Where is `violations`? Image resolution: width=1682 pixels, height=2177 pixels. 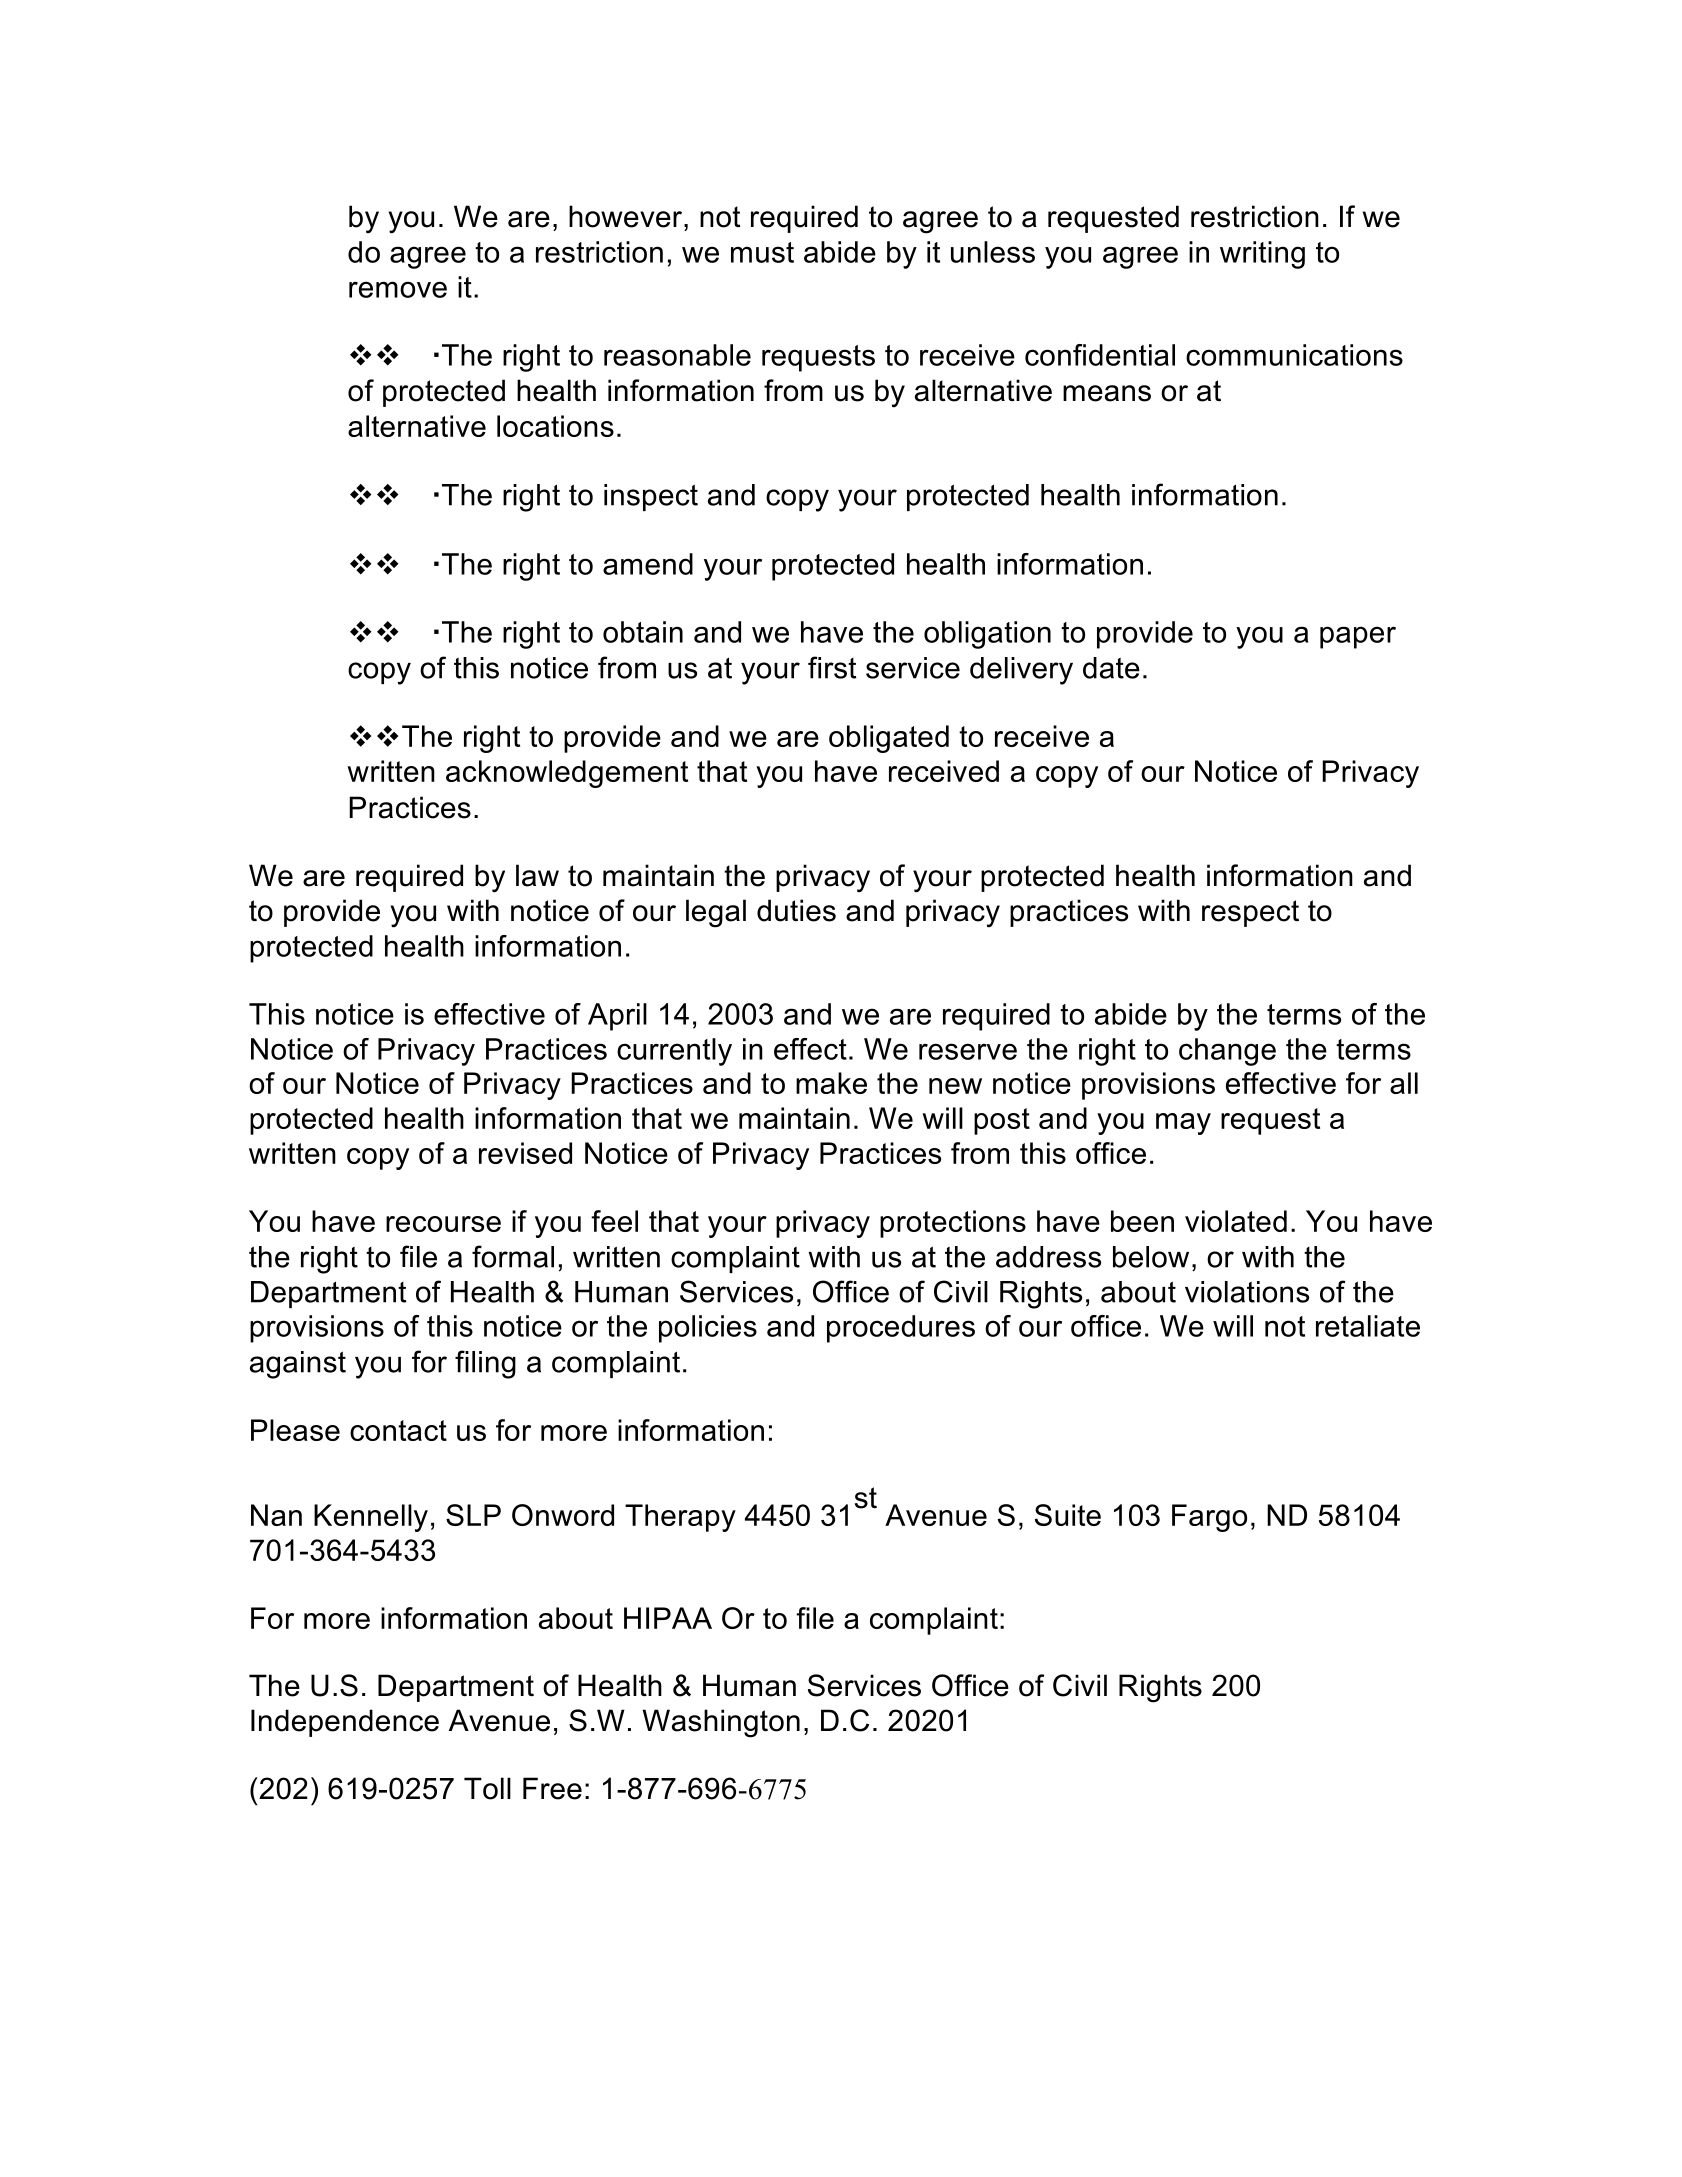
violations is located at coordinates (1247, 1292).
